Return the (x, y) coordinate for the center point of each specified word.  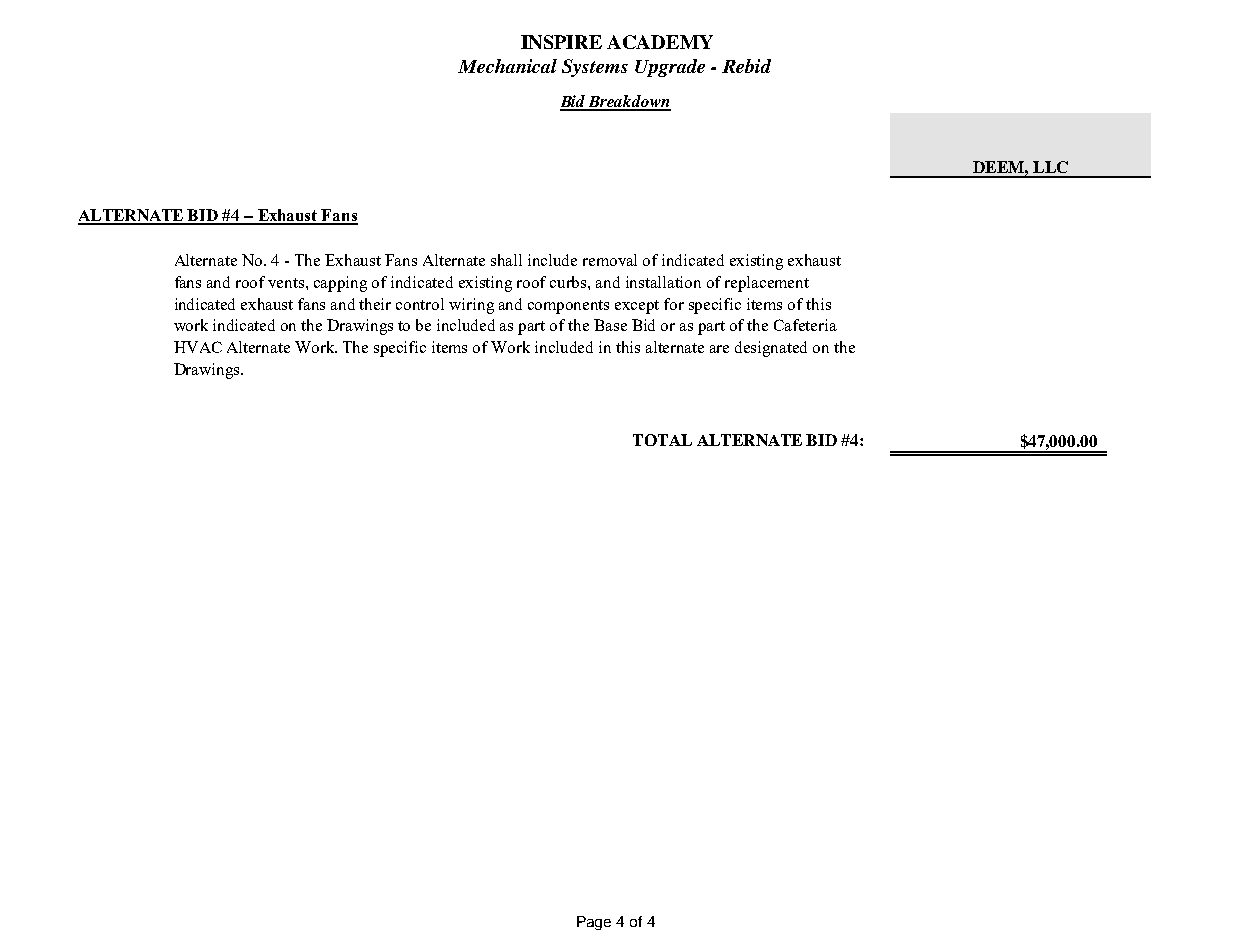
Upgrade (670, 68)
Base (610, 325)
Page (594, 923)
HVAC (198, 347)
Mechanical (507, 66)
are (719, 349)
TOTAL (662, 440)
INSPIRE (561, 42)
